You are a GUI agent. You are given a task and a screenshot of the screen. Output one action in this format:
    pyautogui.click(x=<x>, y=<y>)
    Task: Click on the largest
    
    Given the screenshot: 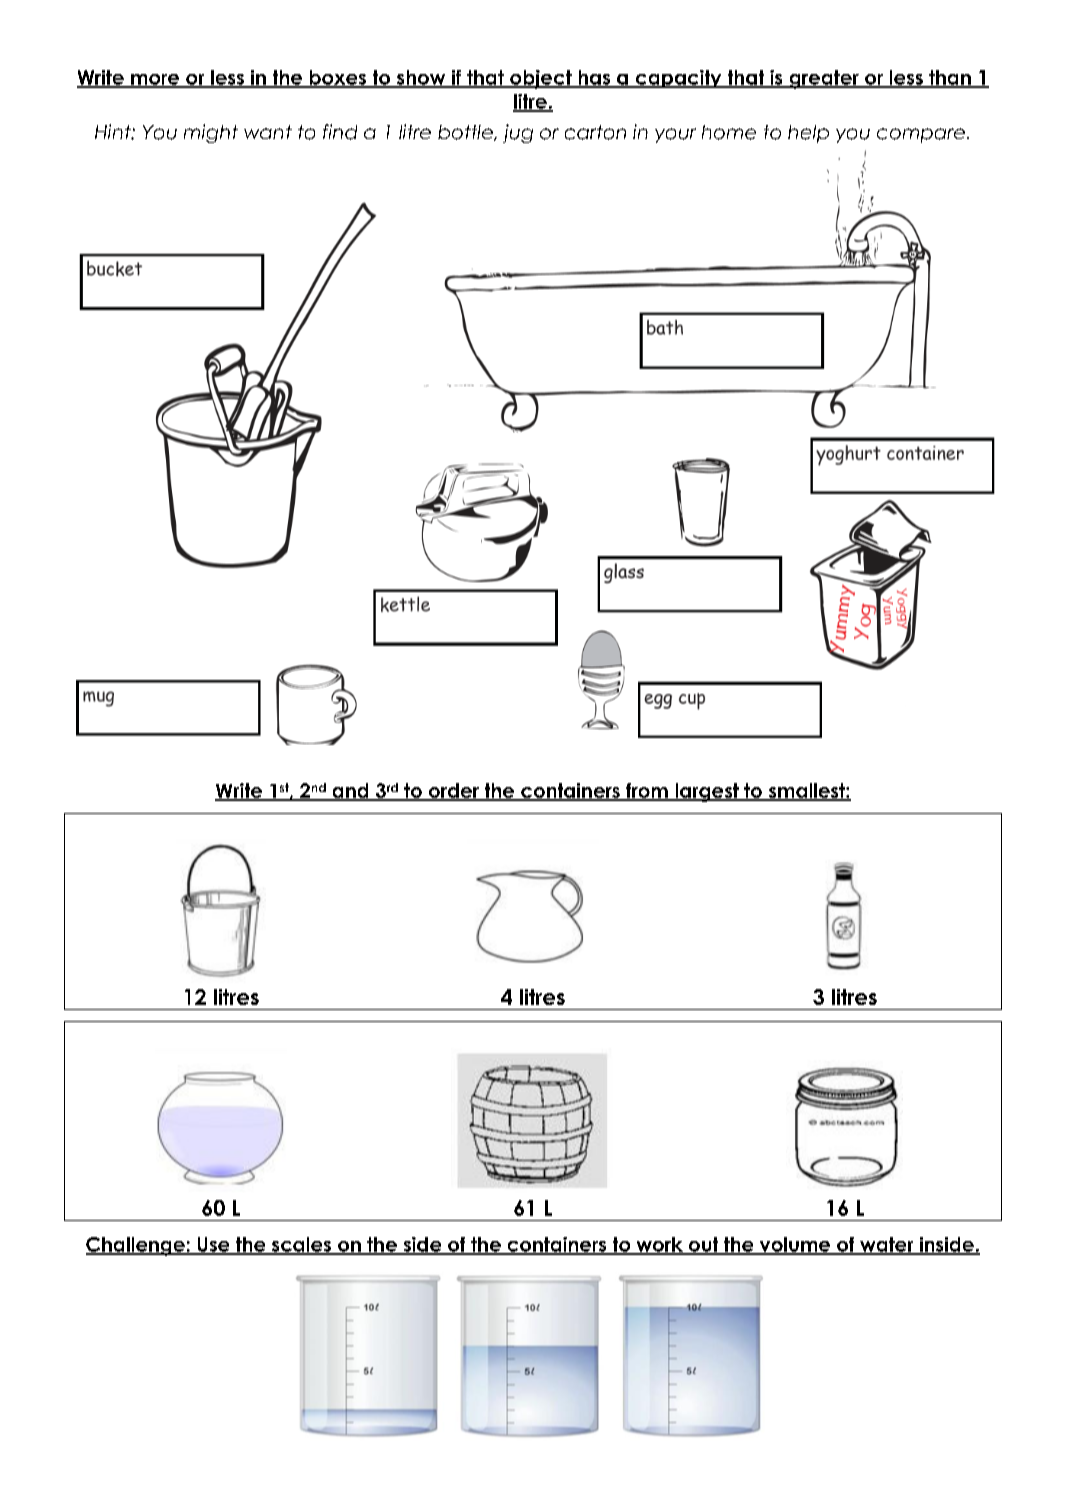 What is the action you would take?
    pyautogui.click(x=707, y=792)
